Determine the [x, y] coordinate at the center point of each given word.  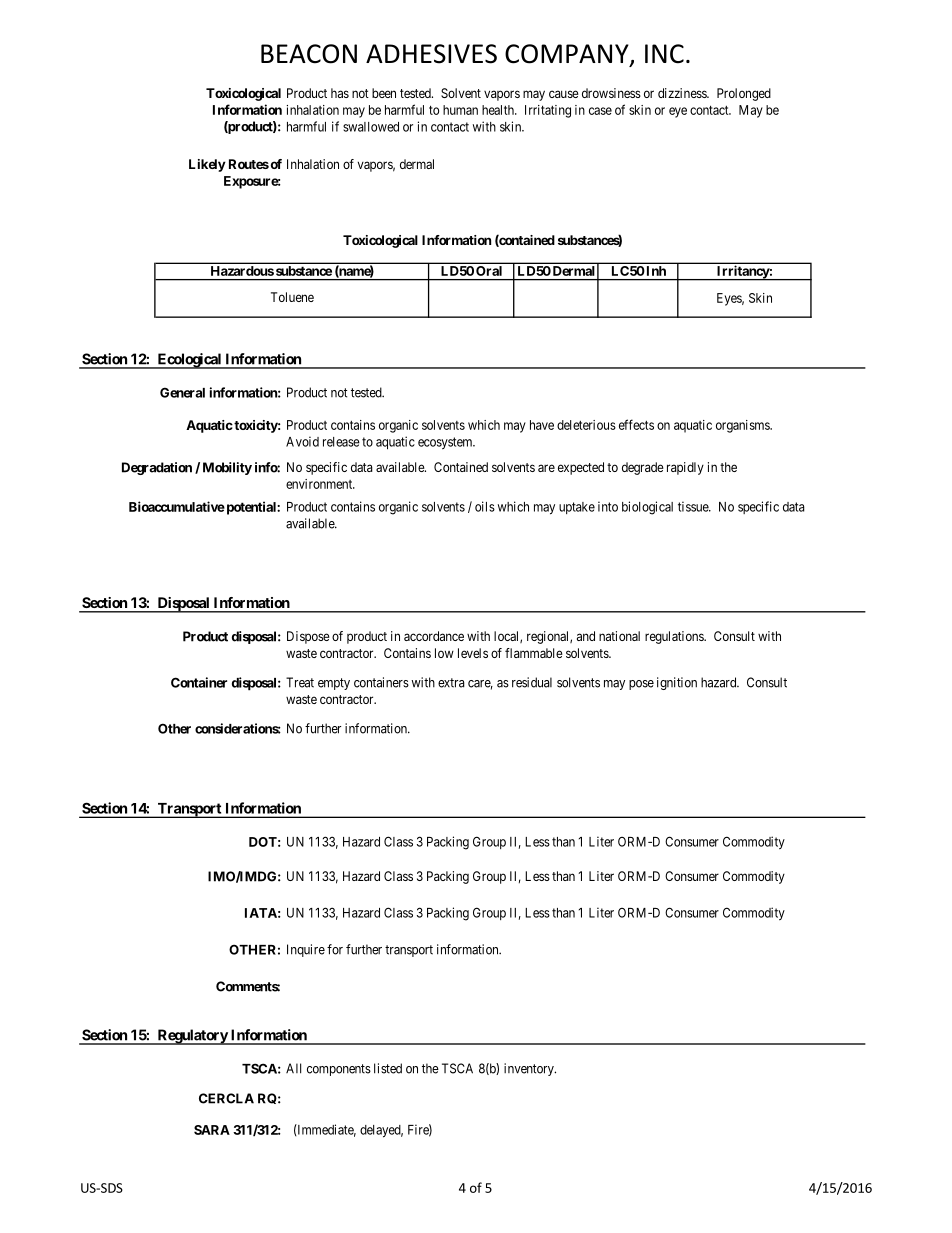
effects [636, 424]
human [460, 110]
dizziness [683, 93]
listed [388, 1068]
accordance [434, 636]
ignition [677, 683]
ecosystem [446, 443]
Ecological [189, 361]
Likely [207, 165]
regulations [675, 637]
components [339, 1070]
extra [451, 683]
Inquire [306, 950]
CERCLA [226, 1098]
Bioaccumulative [177, 506]
